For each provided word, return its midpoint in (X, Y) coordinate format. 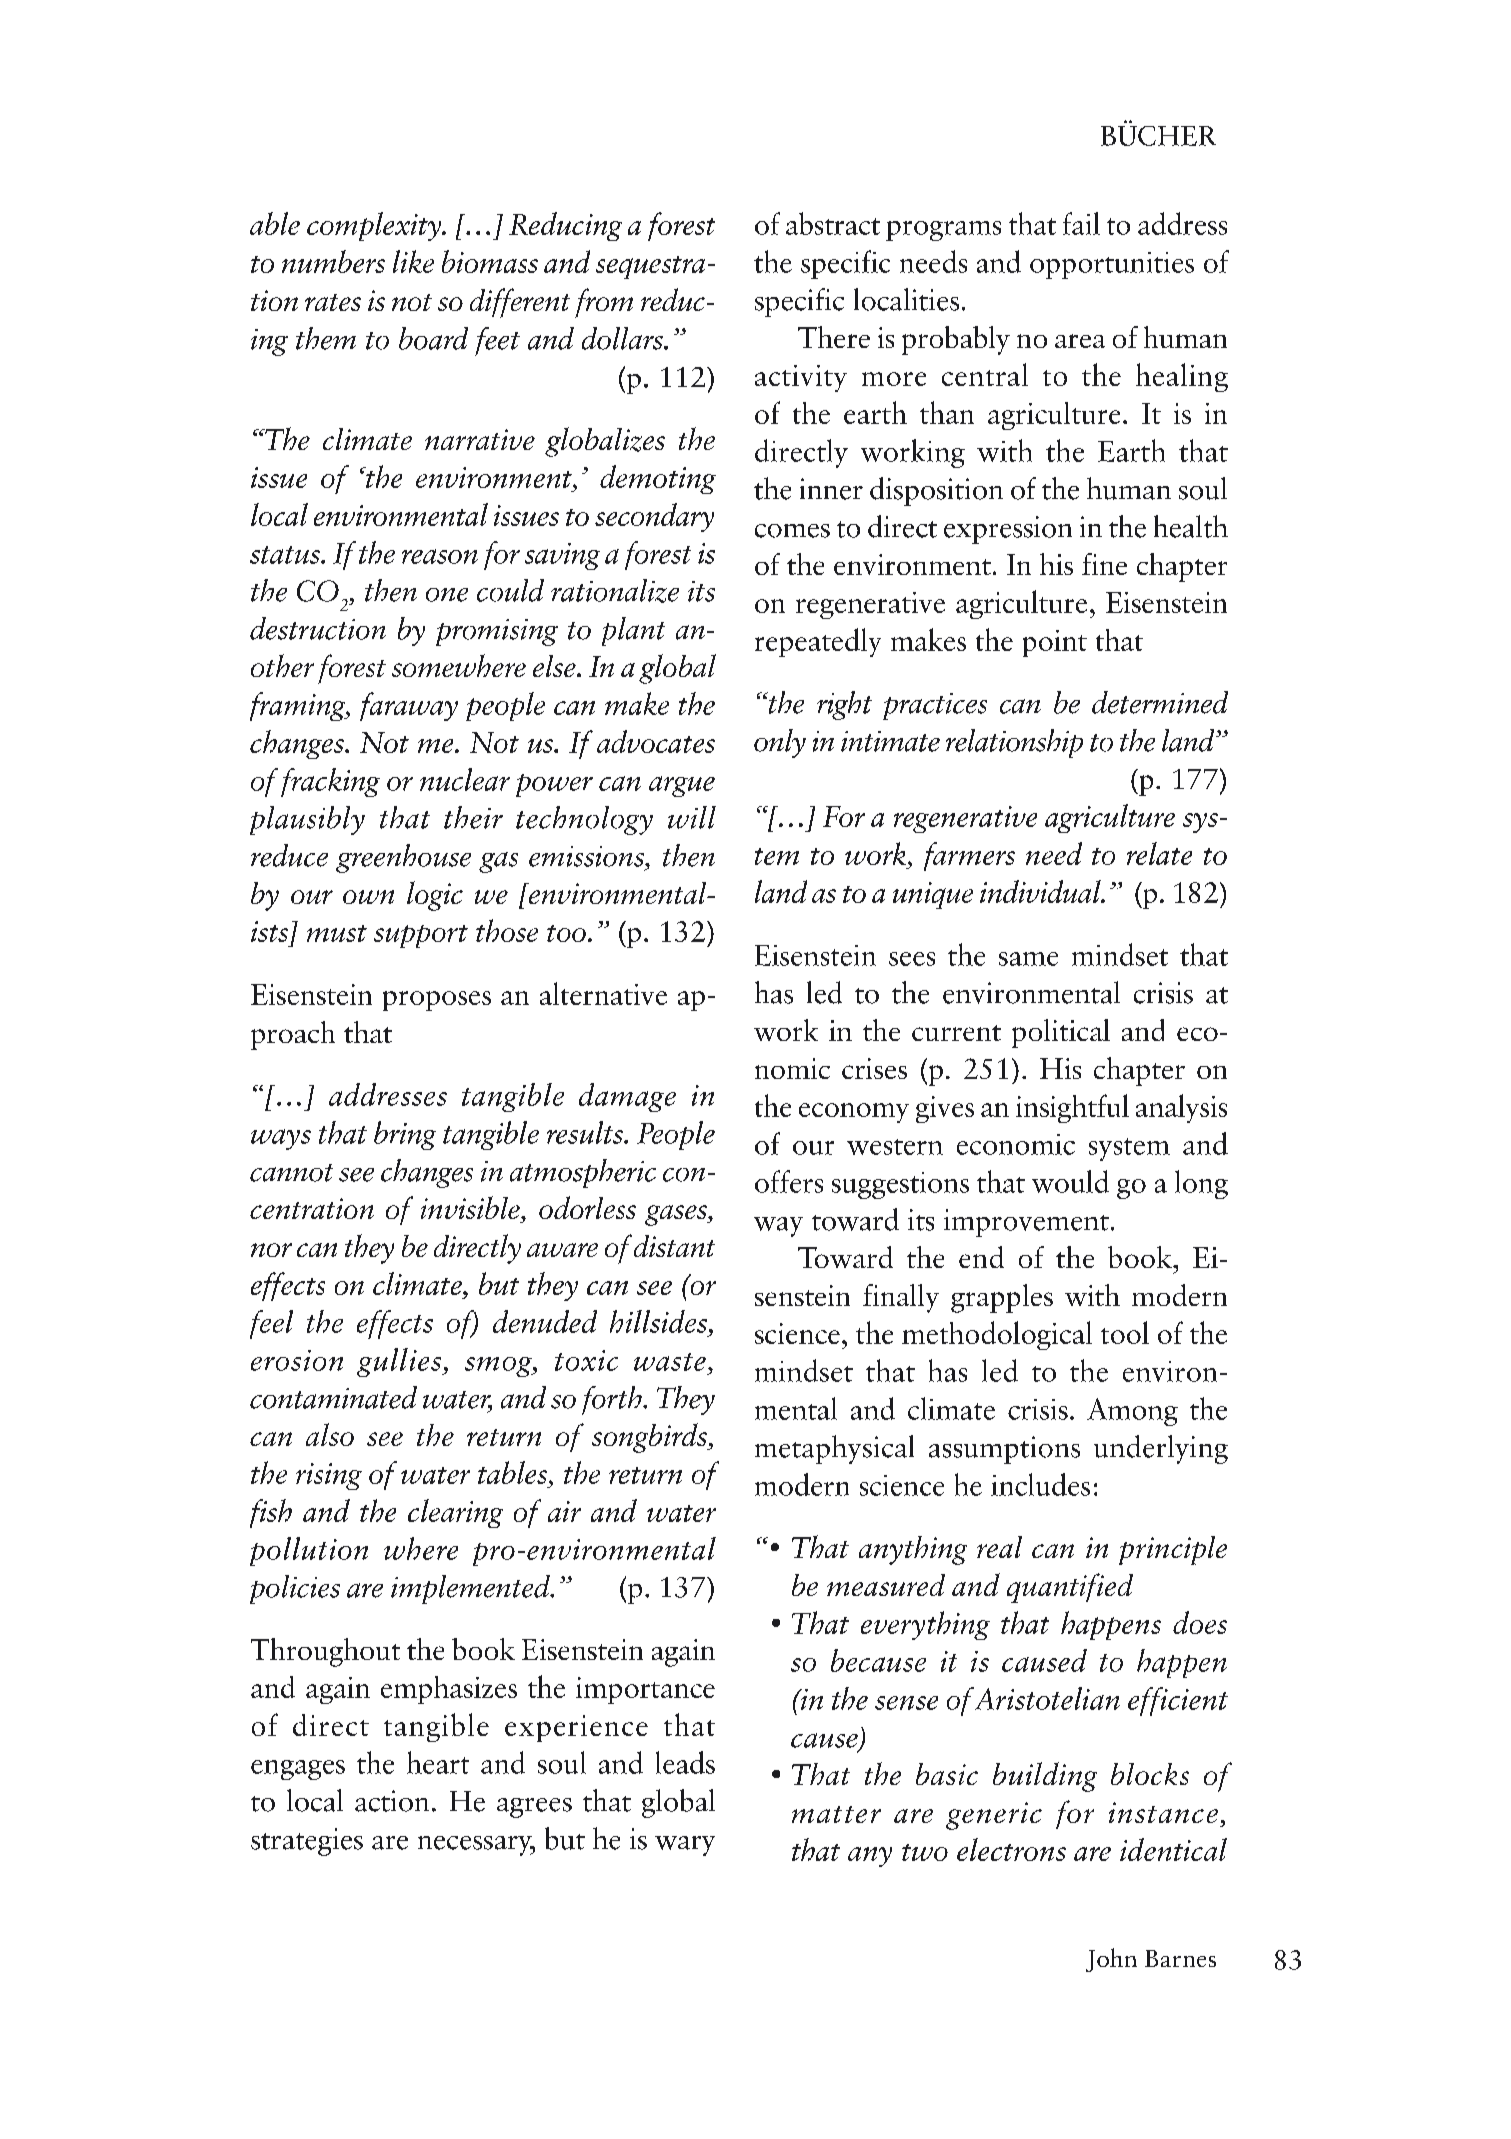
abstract (833, 223)
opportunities (1112, 265)
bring (405, 1135)
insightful (1072, 1108)
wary (685, 1846)
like (413, 261)
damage (627, 1097)
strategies (307, 1842)
